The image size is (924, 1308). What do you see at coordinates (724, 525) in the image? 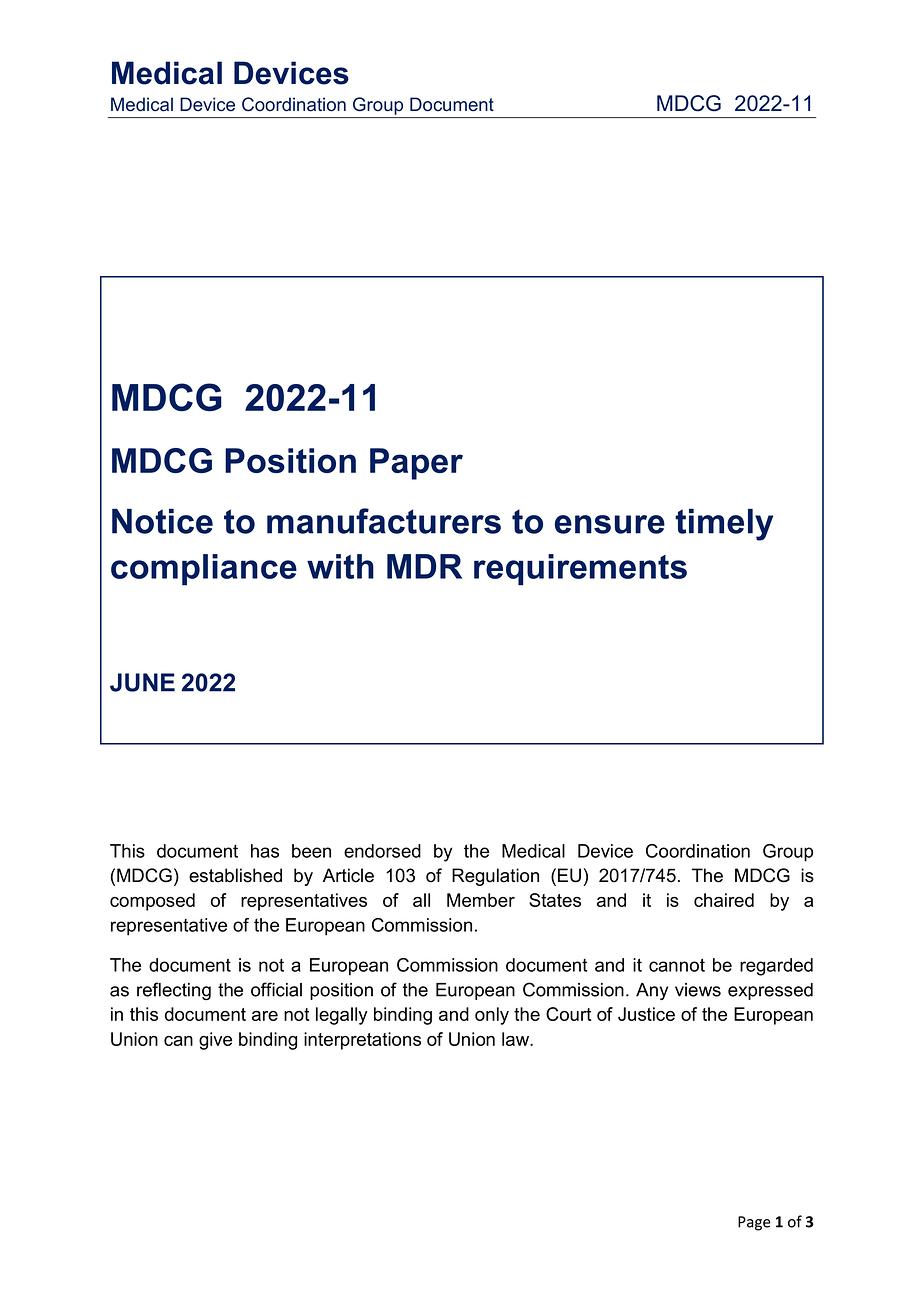
I see `timely` at bounding box center [724, 525].
